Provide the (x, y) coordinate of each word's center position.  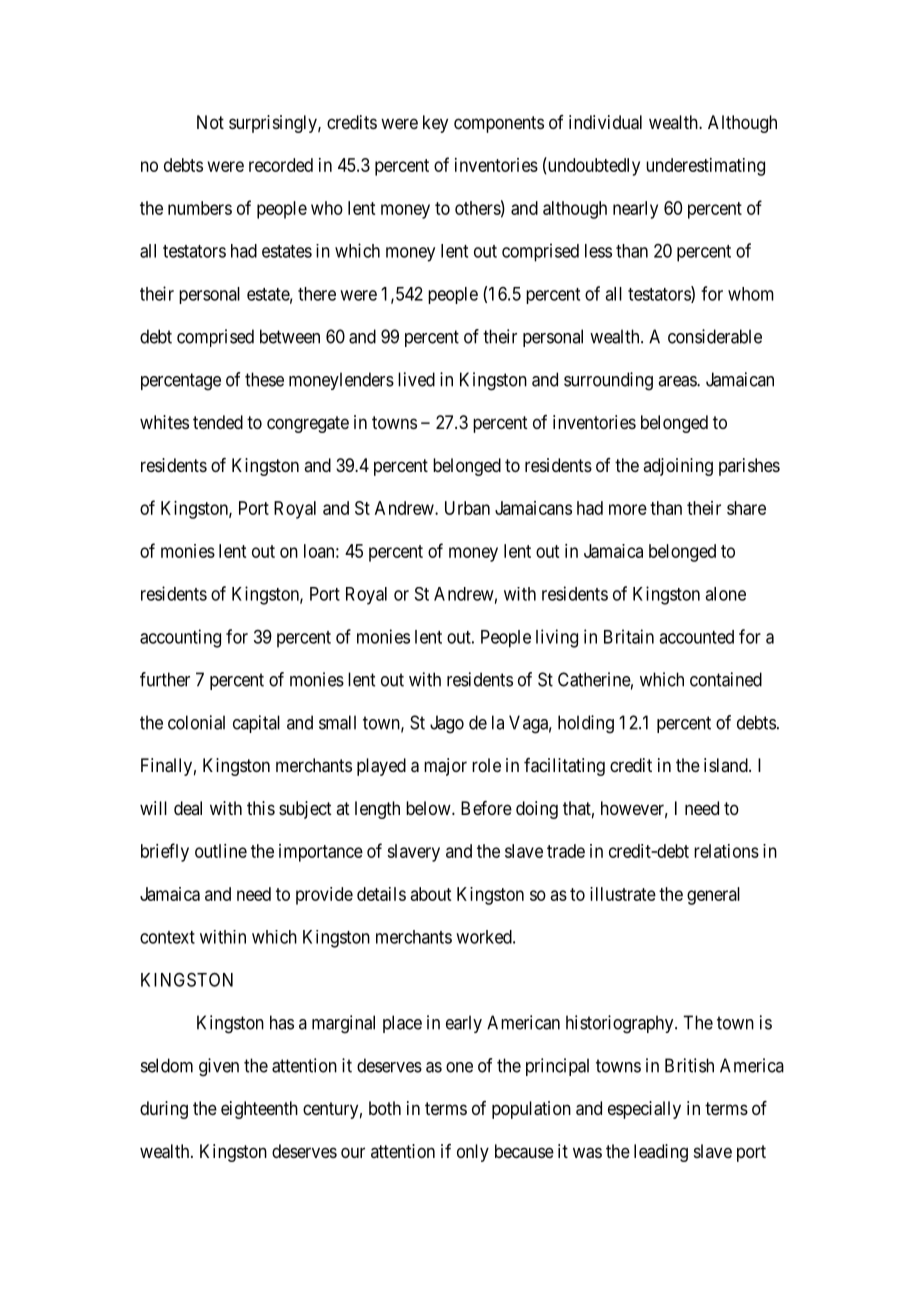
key (435, 124)
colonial (196, 722)
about (431, 894)
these (264, 379)
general (713, 896)
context (167, 937)
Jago (447, 724)
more (628, 509)
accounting (180, 638)
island (727, 765)
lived (416, 379)
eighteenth (259, 1110)
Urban (467, 508)
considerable (715, 336)
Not (210, 122)
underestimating (705, 167)
